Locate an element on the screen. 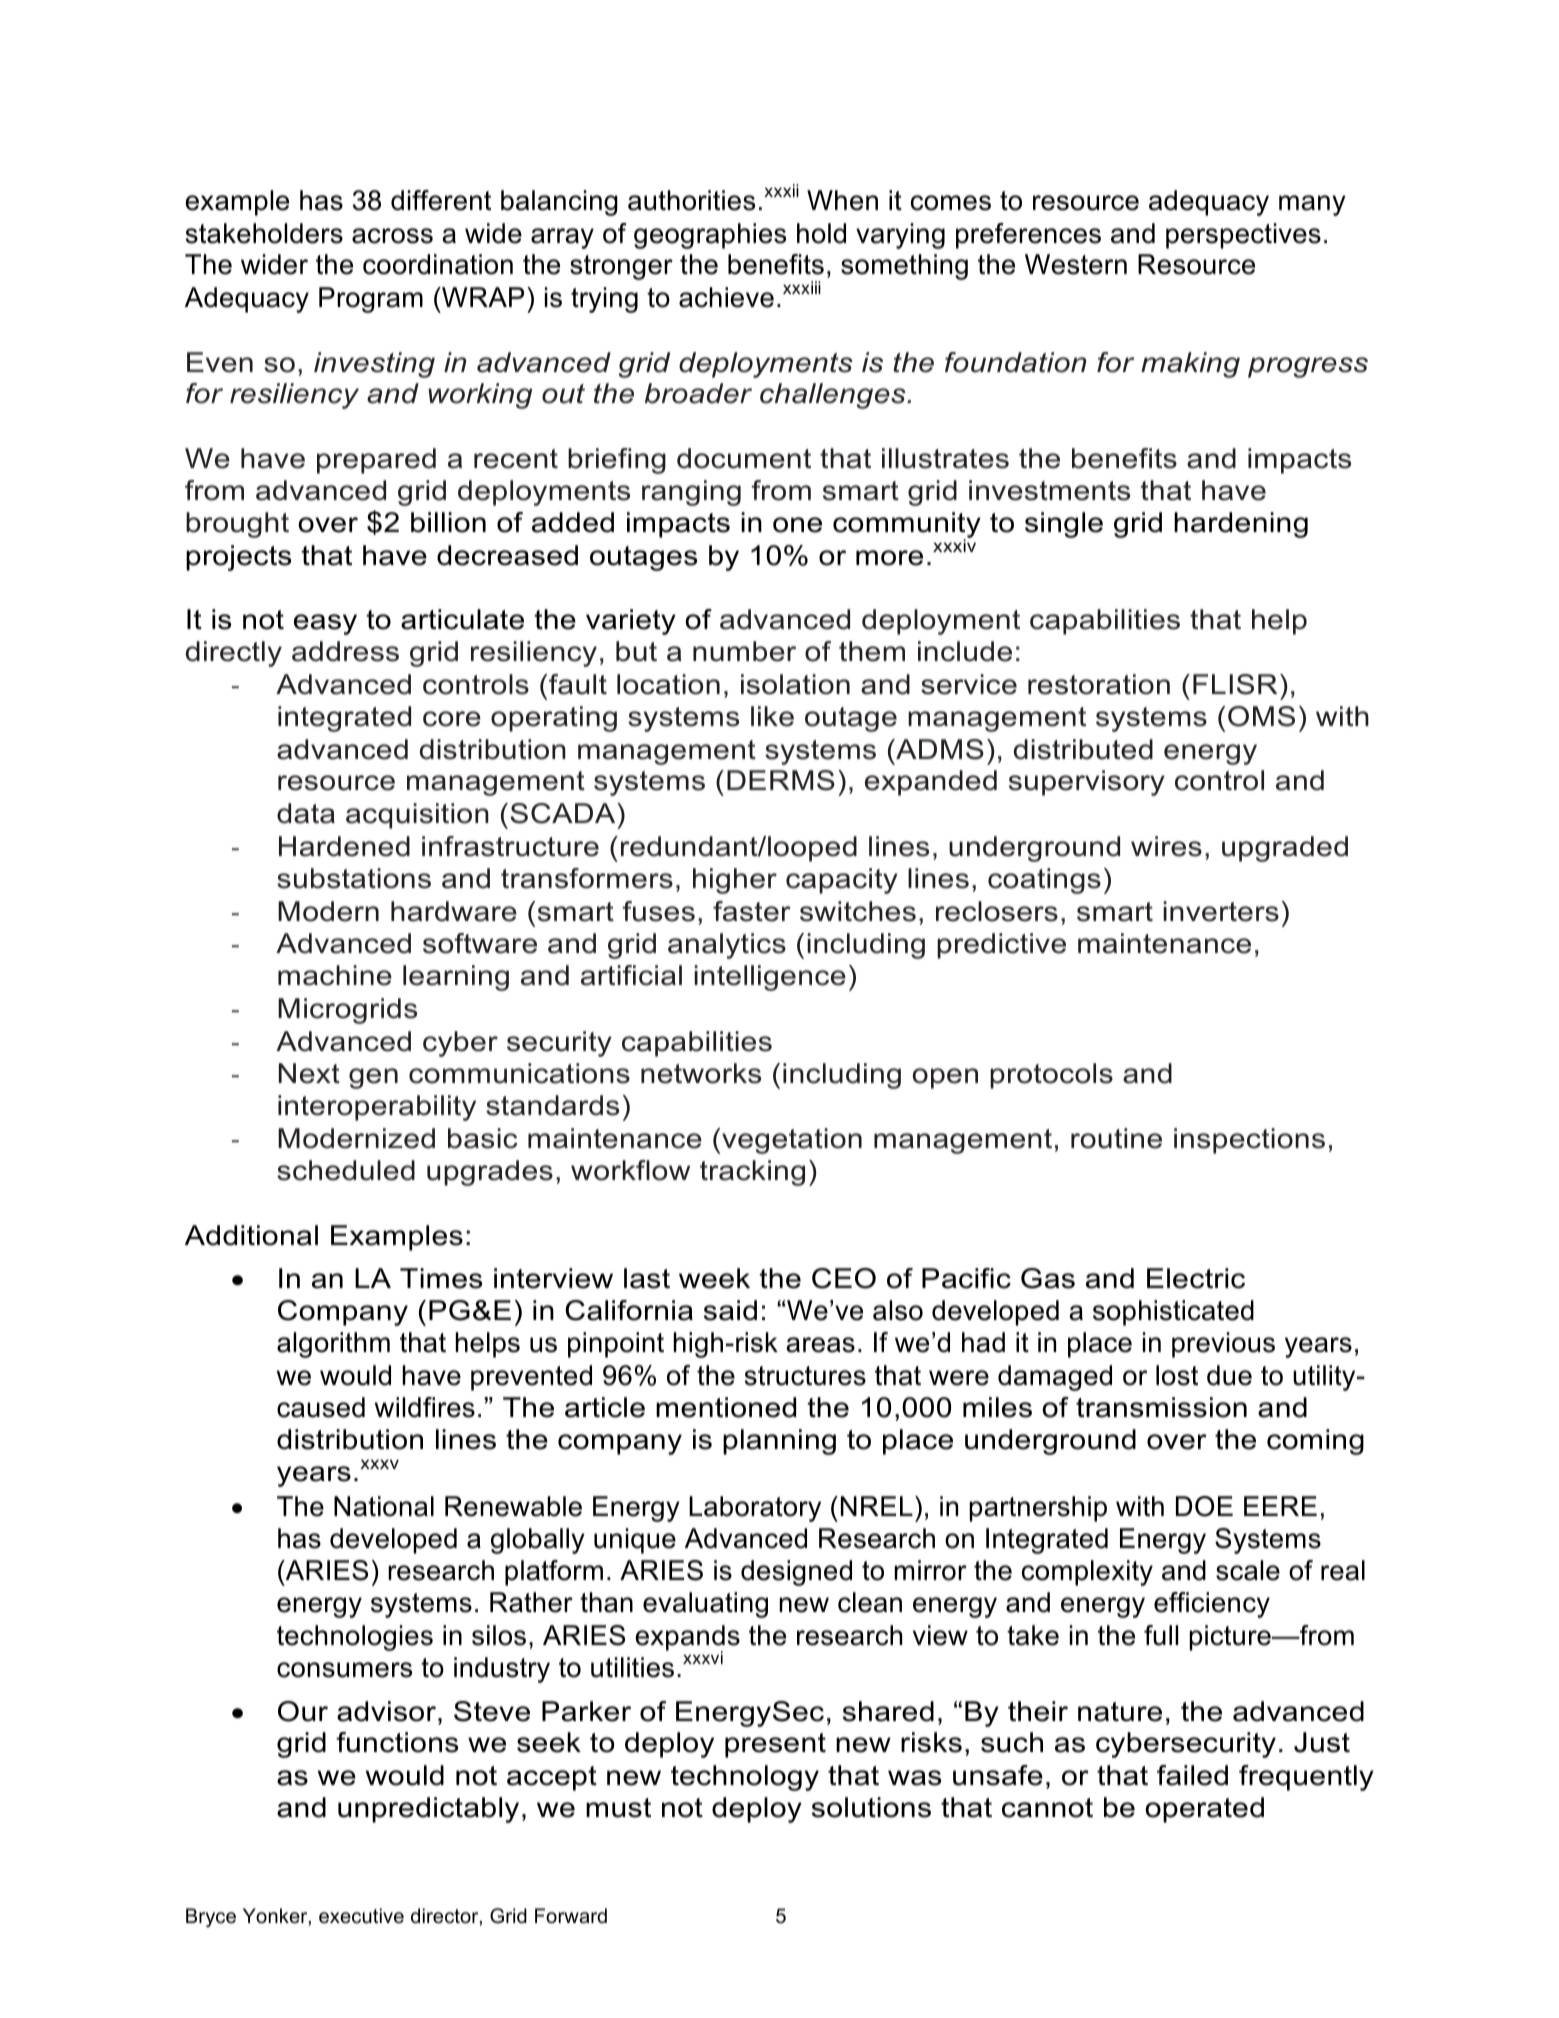 The image size is (1559, 2018). previous is located at coordinates (1223, 1345).
